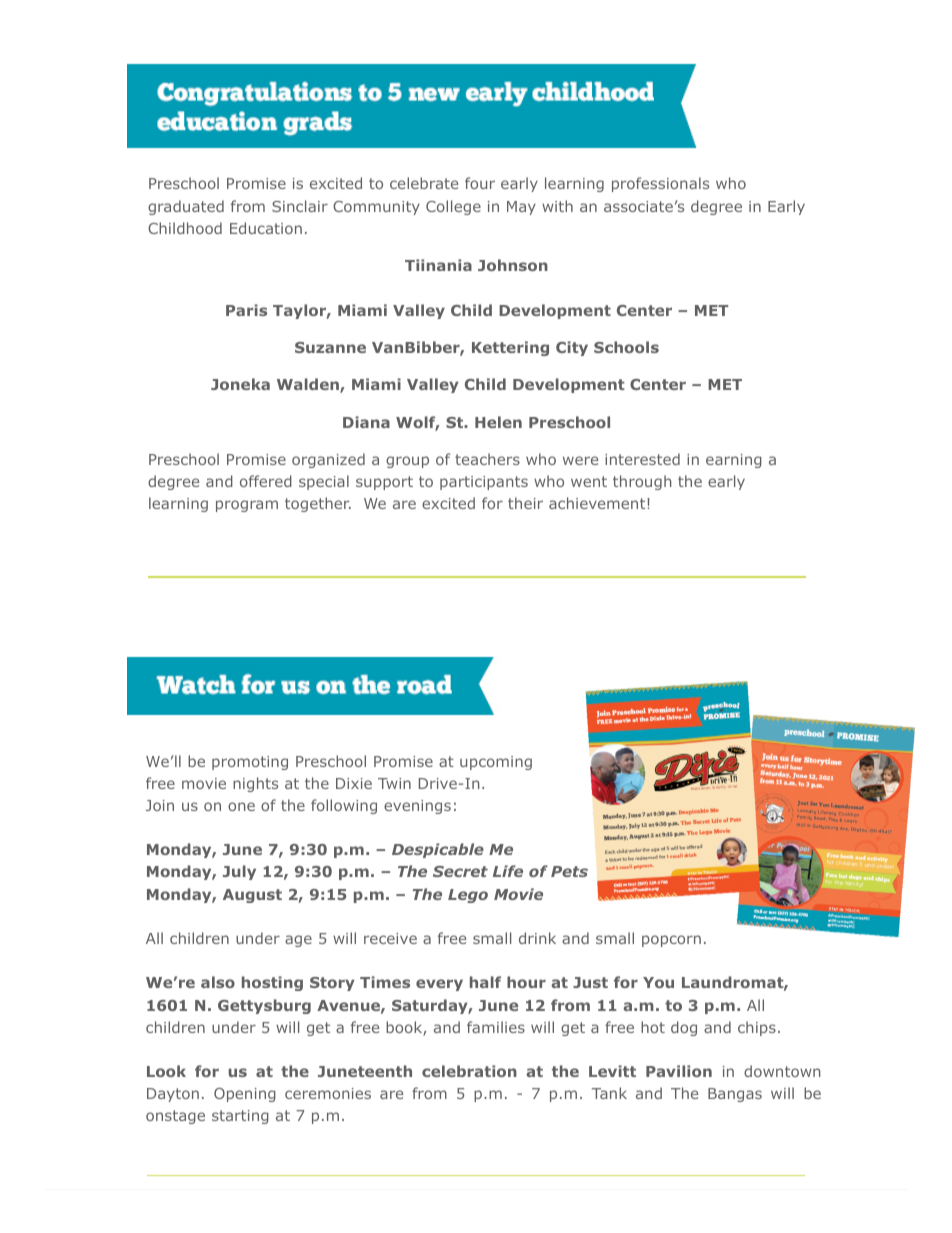  Describe the element at coordinates (484, 483) in the screenshot. I see `participants` at that location.
